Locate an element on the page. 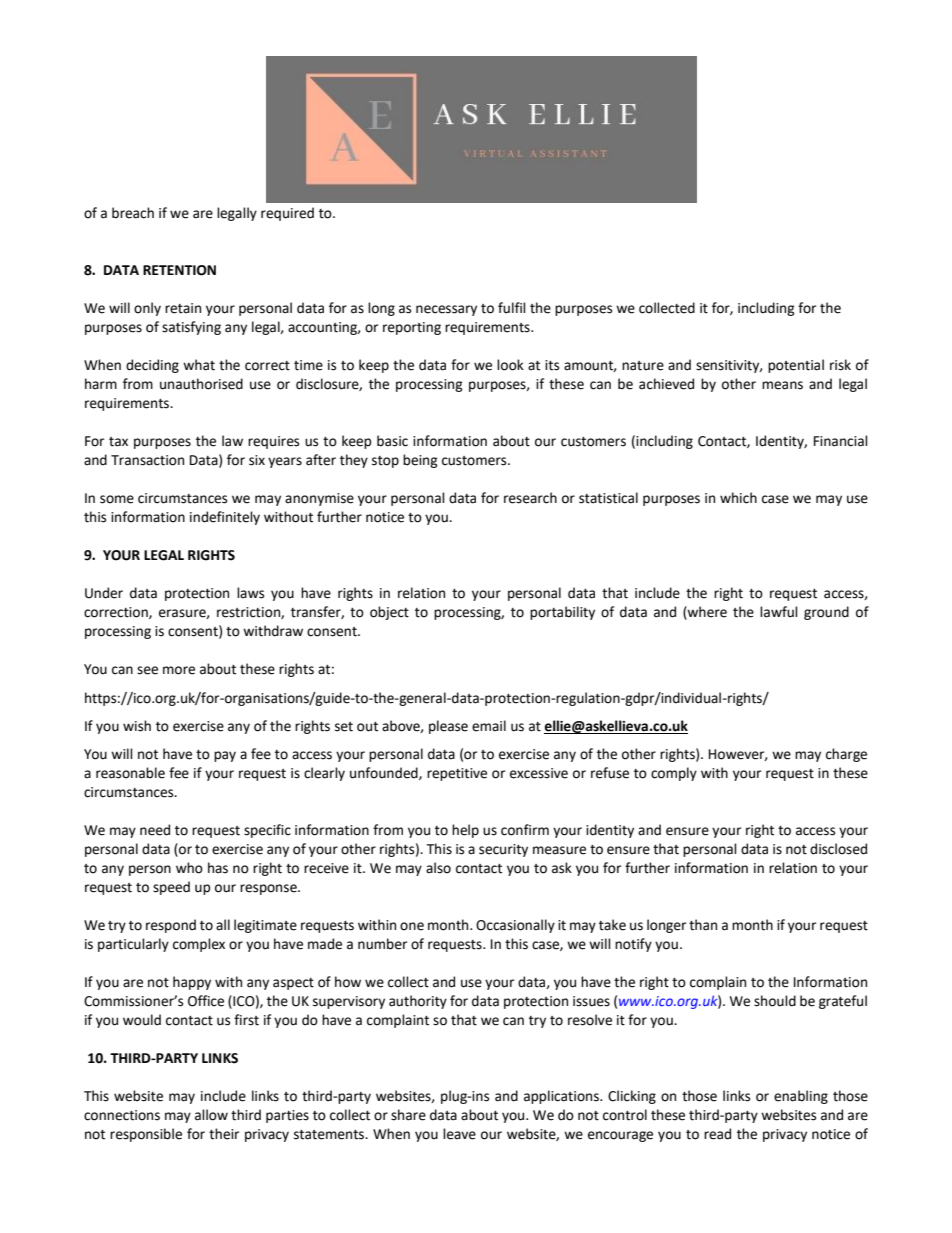 This page has width=952, height=1233. disclosed is located at coordinates (838, 849).
